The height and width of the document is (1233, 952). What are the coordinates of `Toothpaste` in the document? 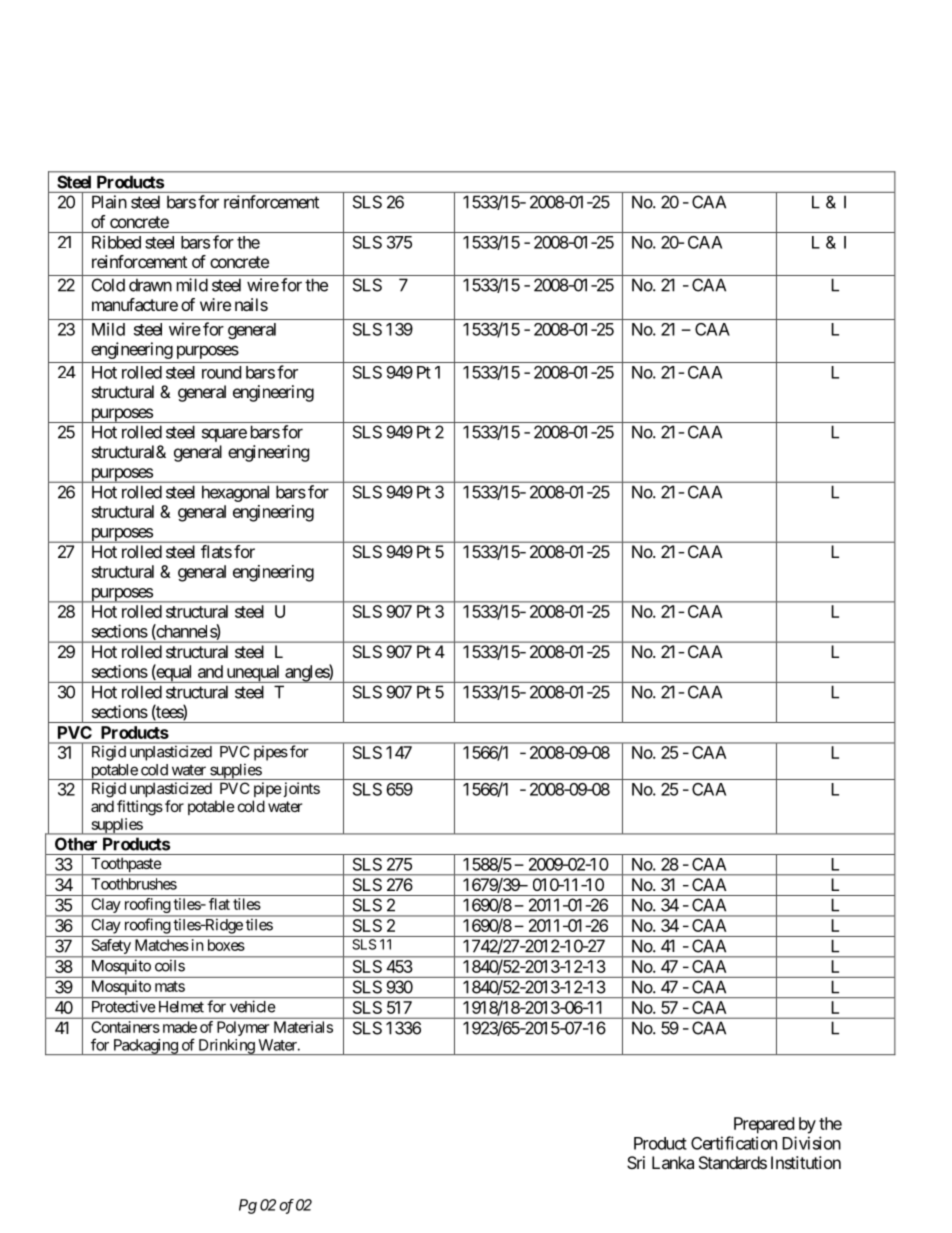 It's located at (125, 866).
